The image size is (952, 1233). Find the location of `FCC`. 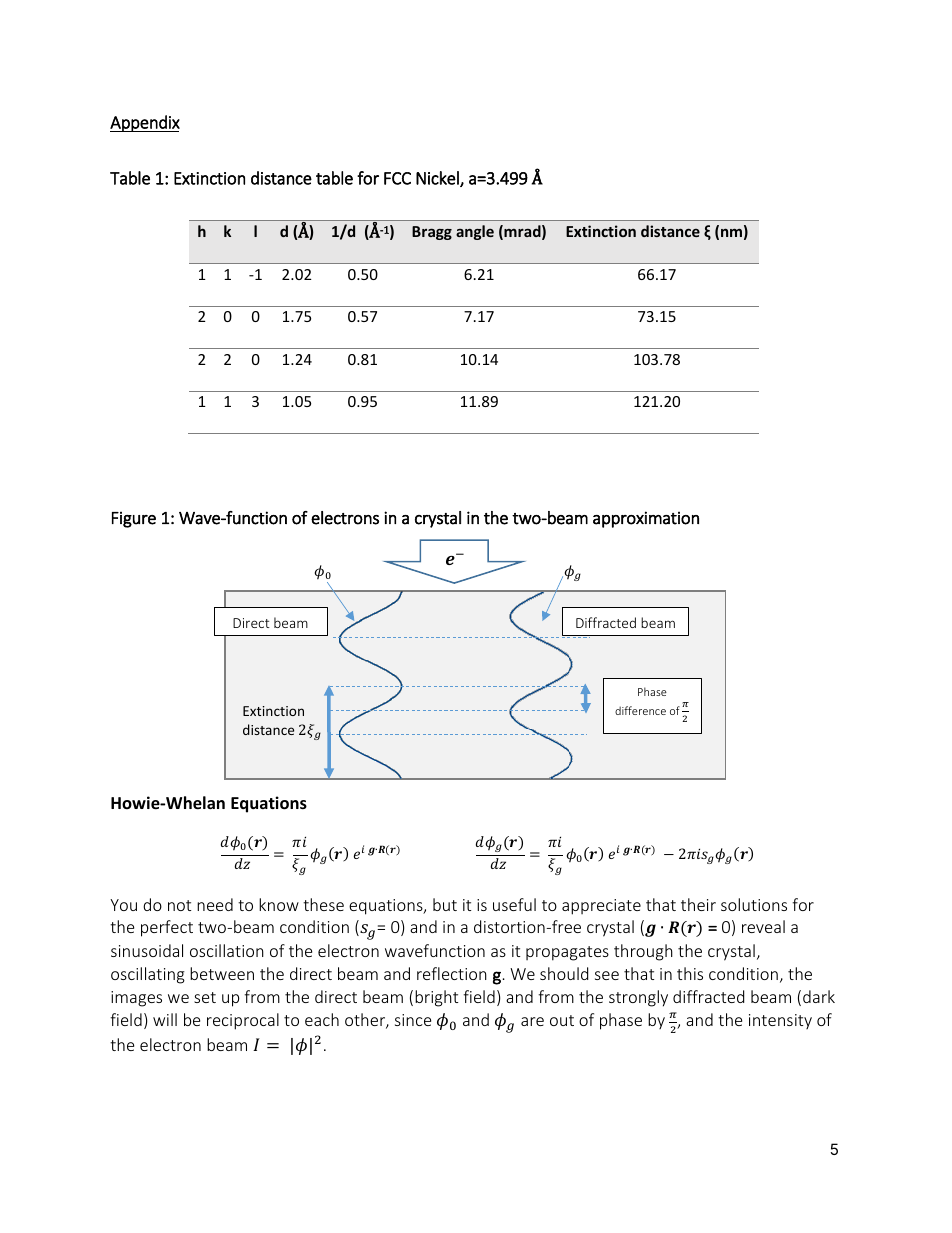

FCC is located at coordinates (397, 178).
